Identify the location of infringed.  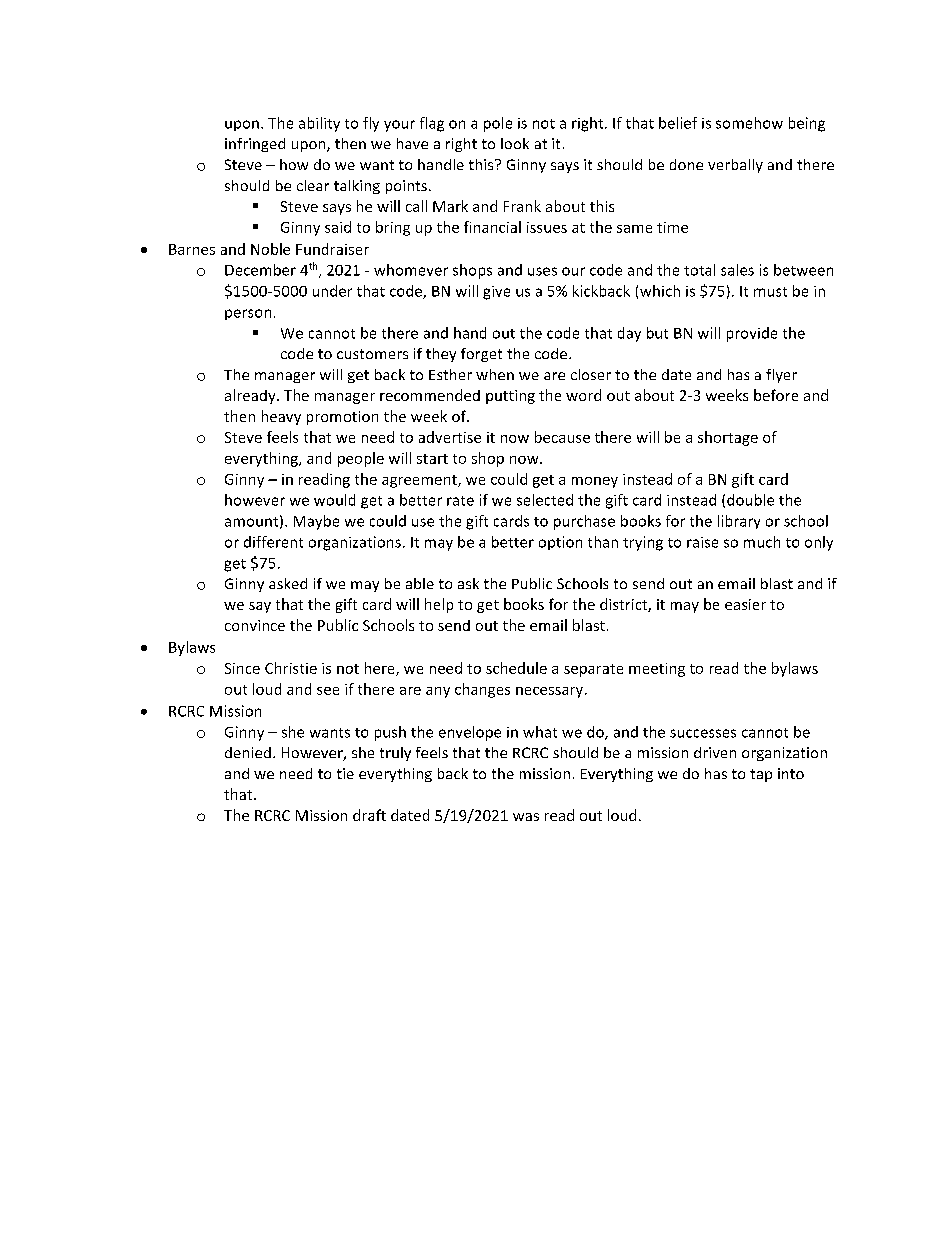
(255, 145).
